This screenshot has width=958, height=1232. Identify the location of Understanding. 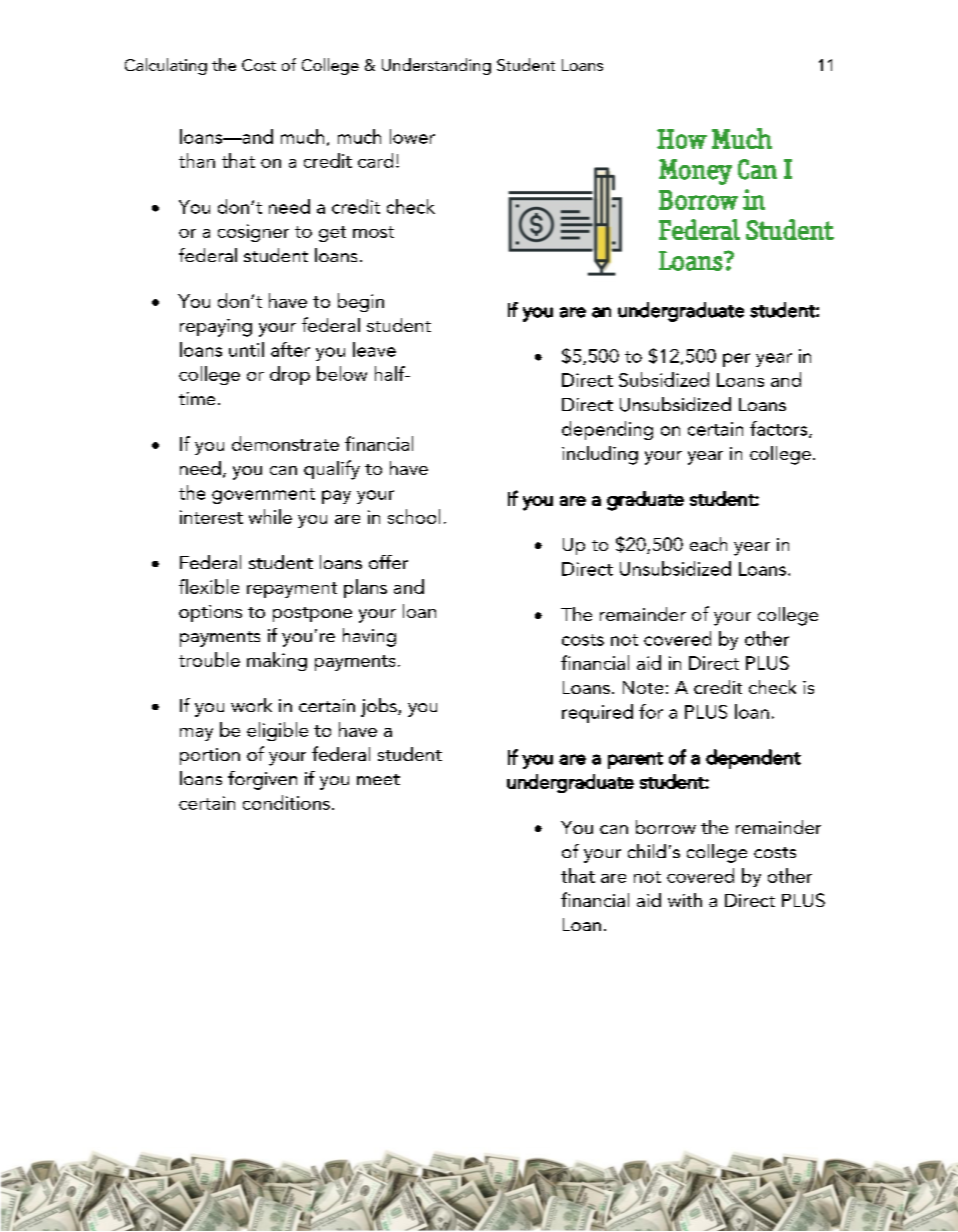
(436, 66).
